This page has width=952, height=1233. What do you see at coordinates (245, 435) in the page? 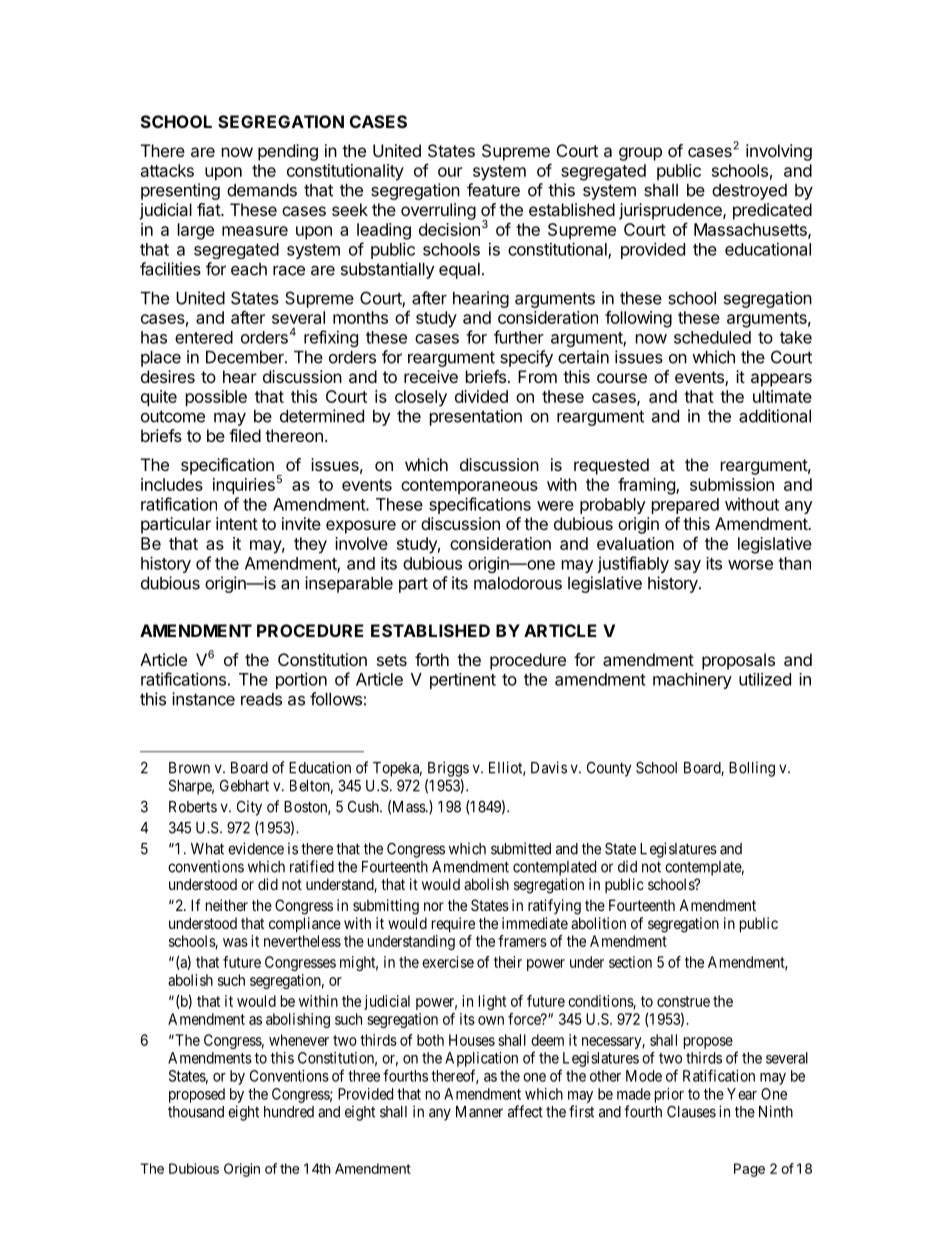
I see `filed` at bounding box center [245, 435].
